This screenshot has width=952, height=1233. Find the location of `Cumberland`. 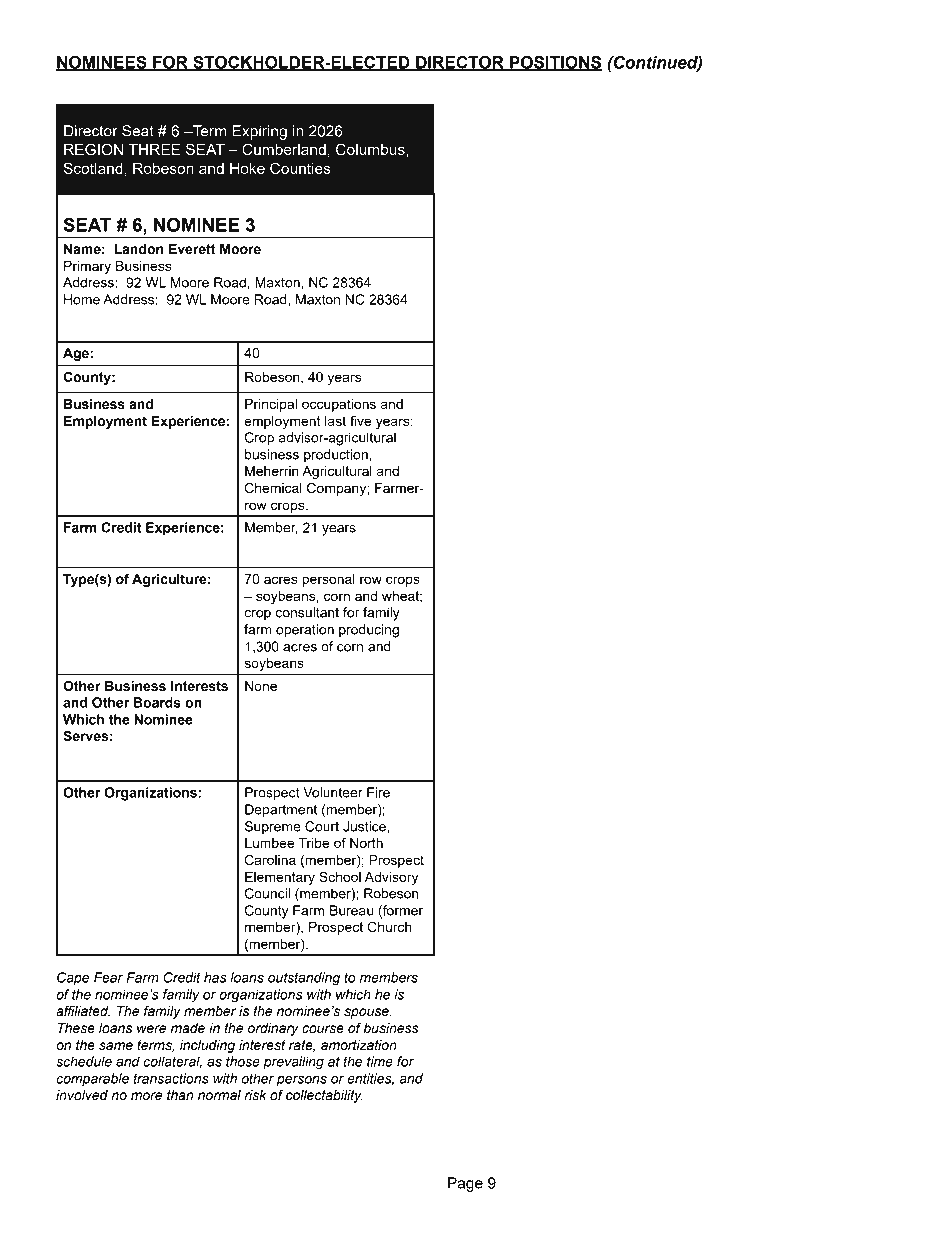

Cumberland is located at coordinates (284, 149).
